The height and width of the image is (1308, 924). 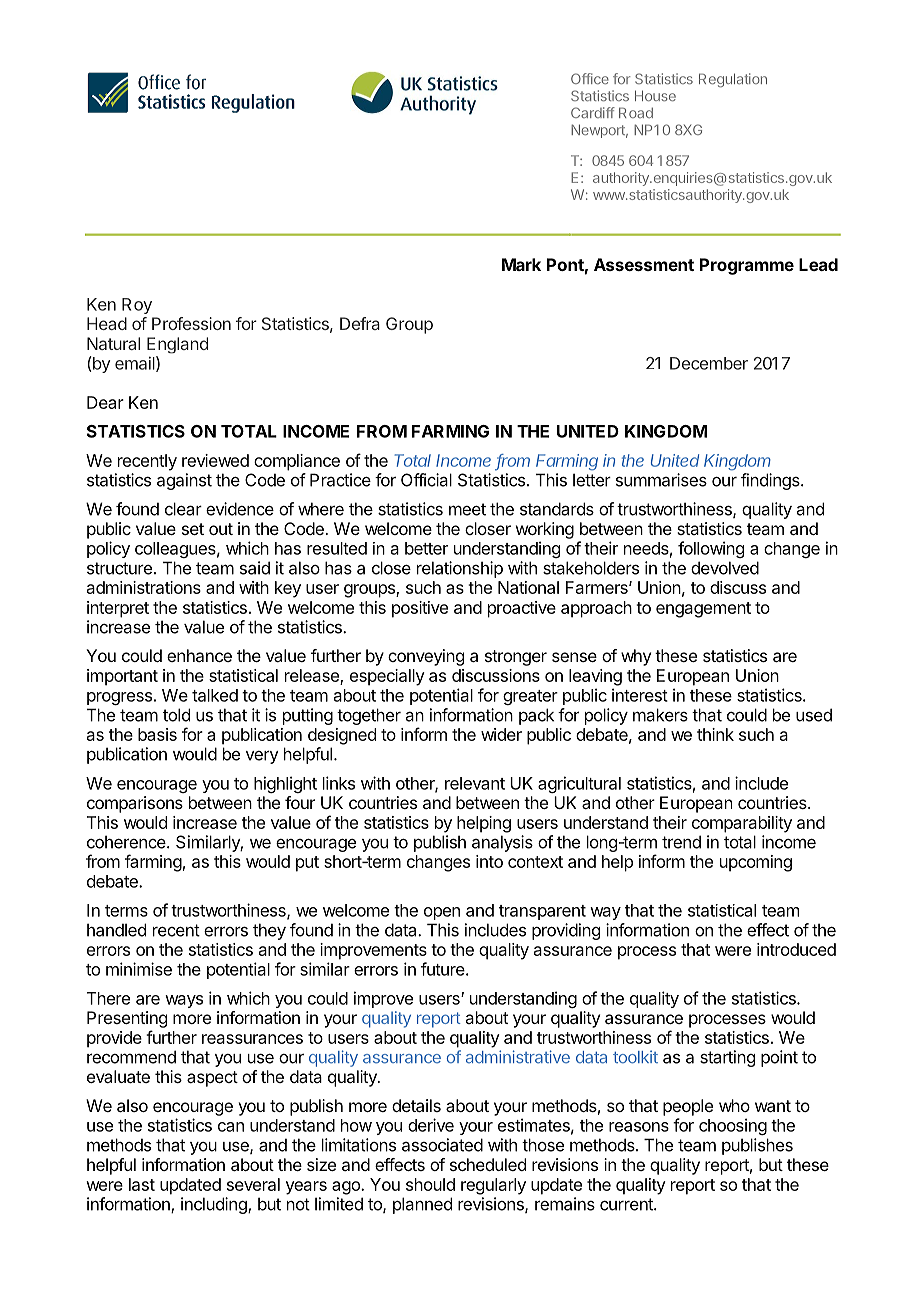 What do you see at coordinates (709, 363) in the image?
I see `December` at bounding box center [709, 363].
